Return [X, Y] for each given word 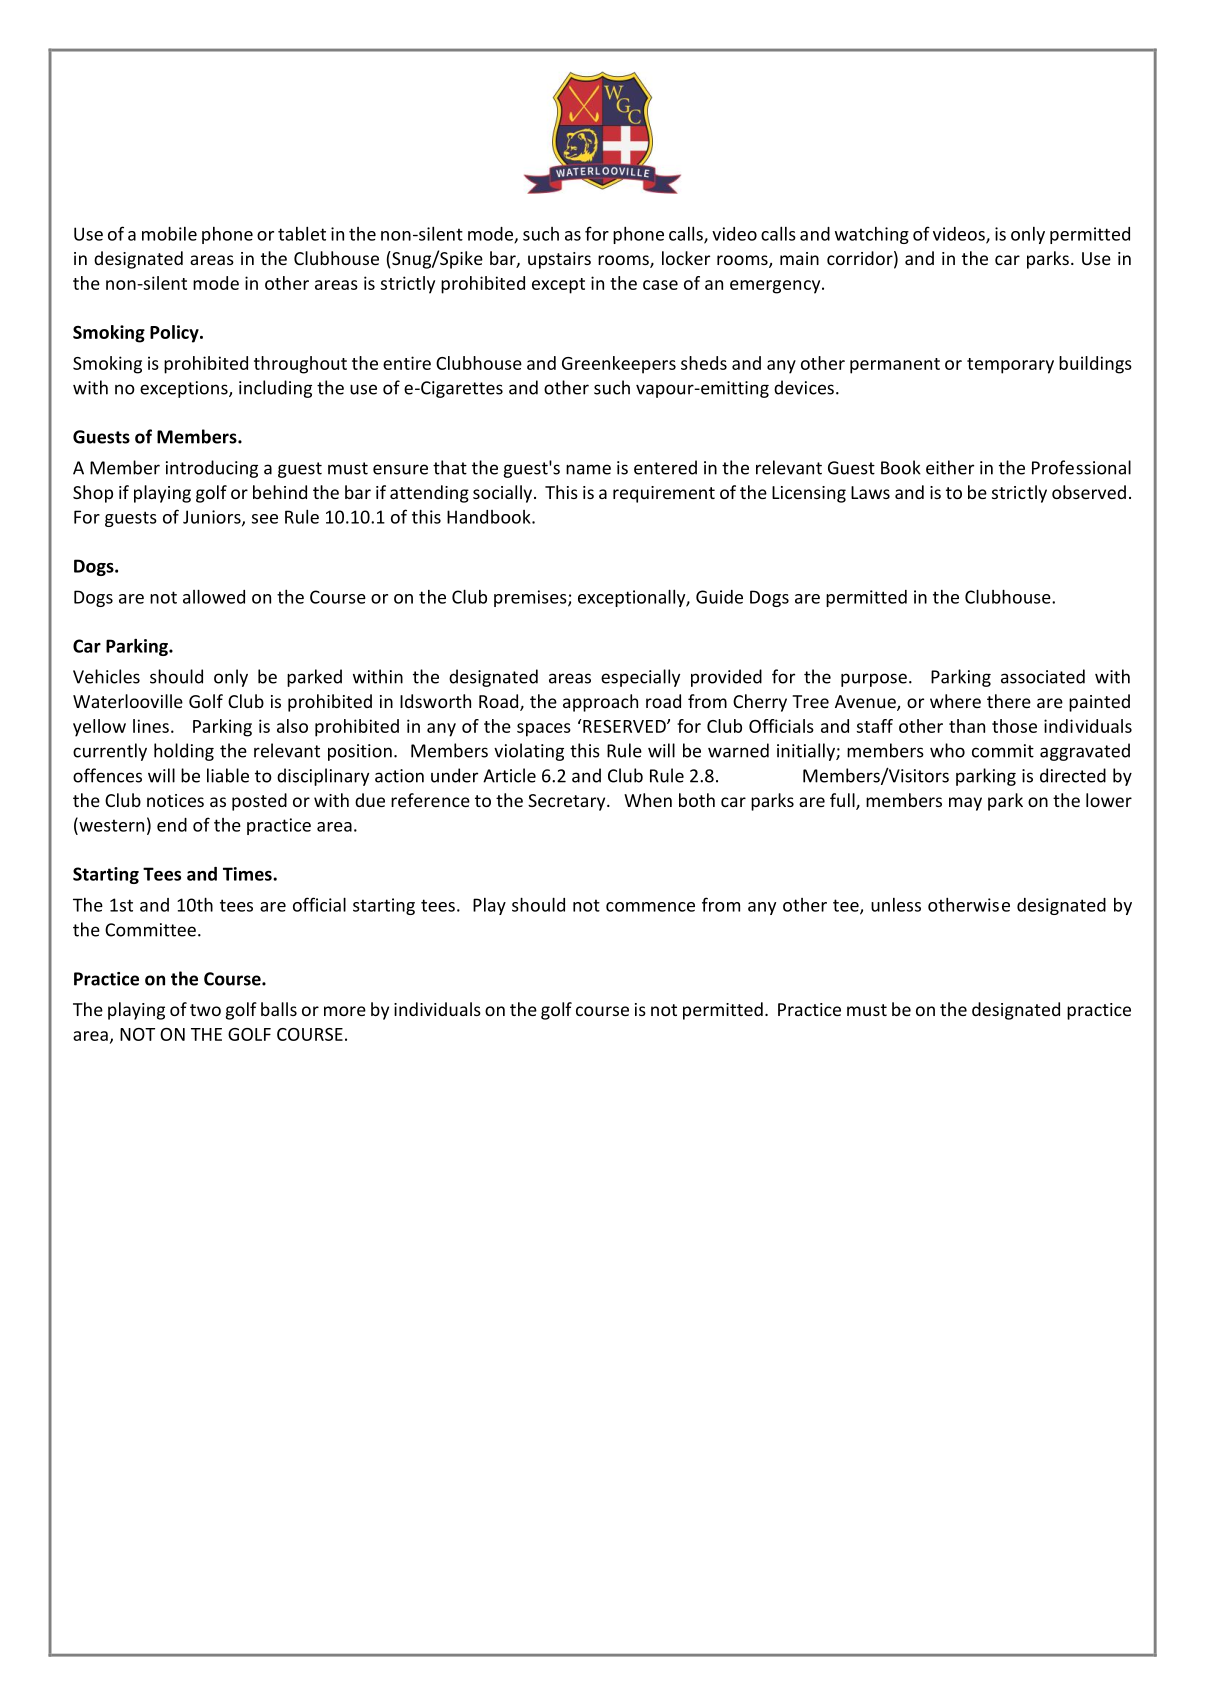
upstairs [559, 260]
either [950, 467]
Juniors [213, 518]
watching [872, 235]
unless [896, 905]
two [205, 1010]
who [947, 750]
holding [184, 752]
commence [650, 907]
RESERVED [625, 726]
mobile [169, 233]
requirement [664, 494]
